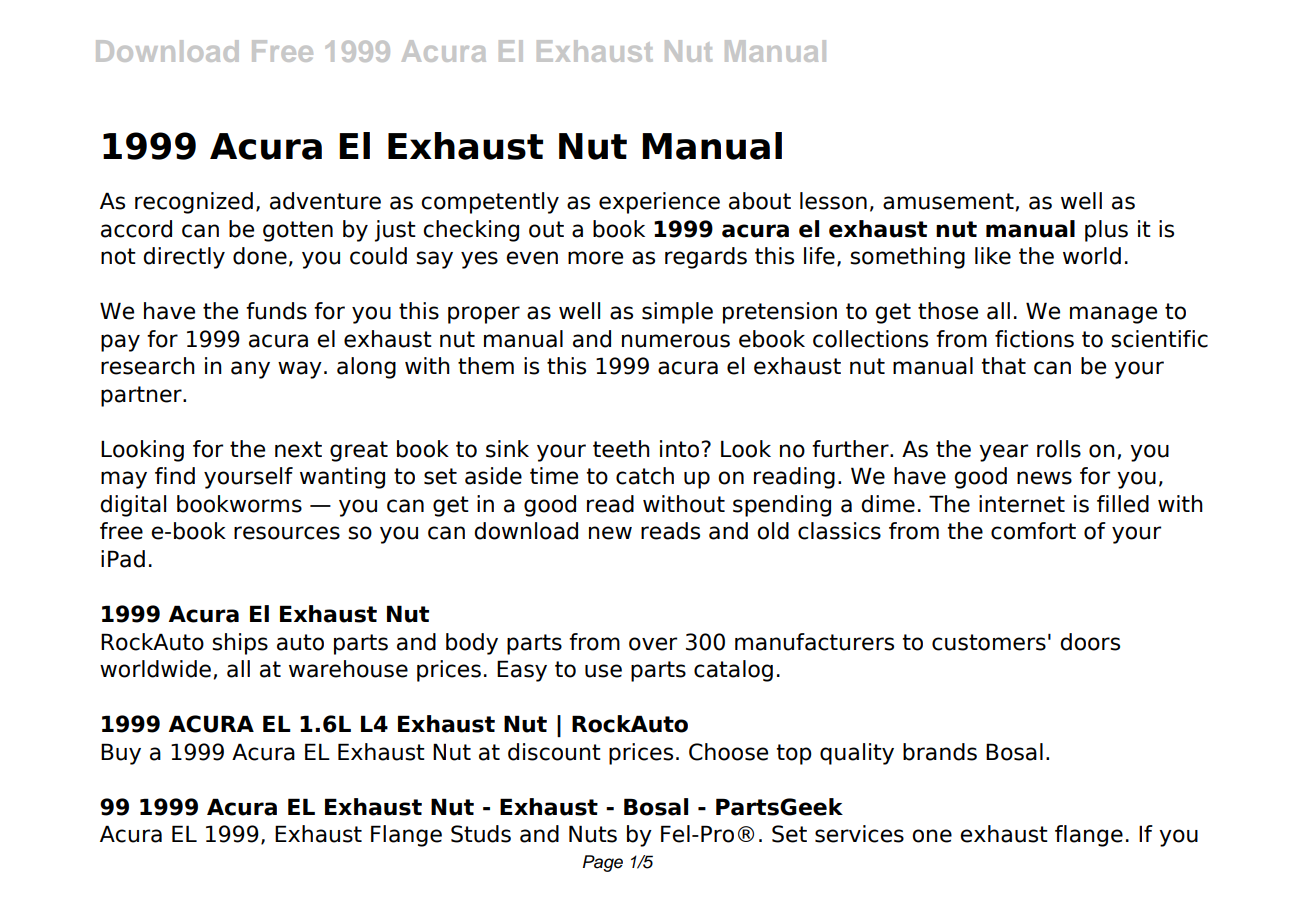  Describe the element at coordinates (1106, 231) in the screenshot. I see `plus` at that location.
